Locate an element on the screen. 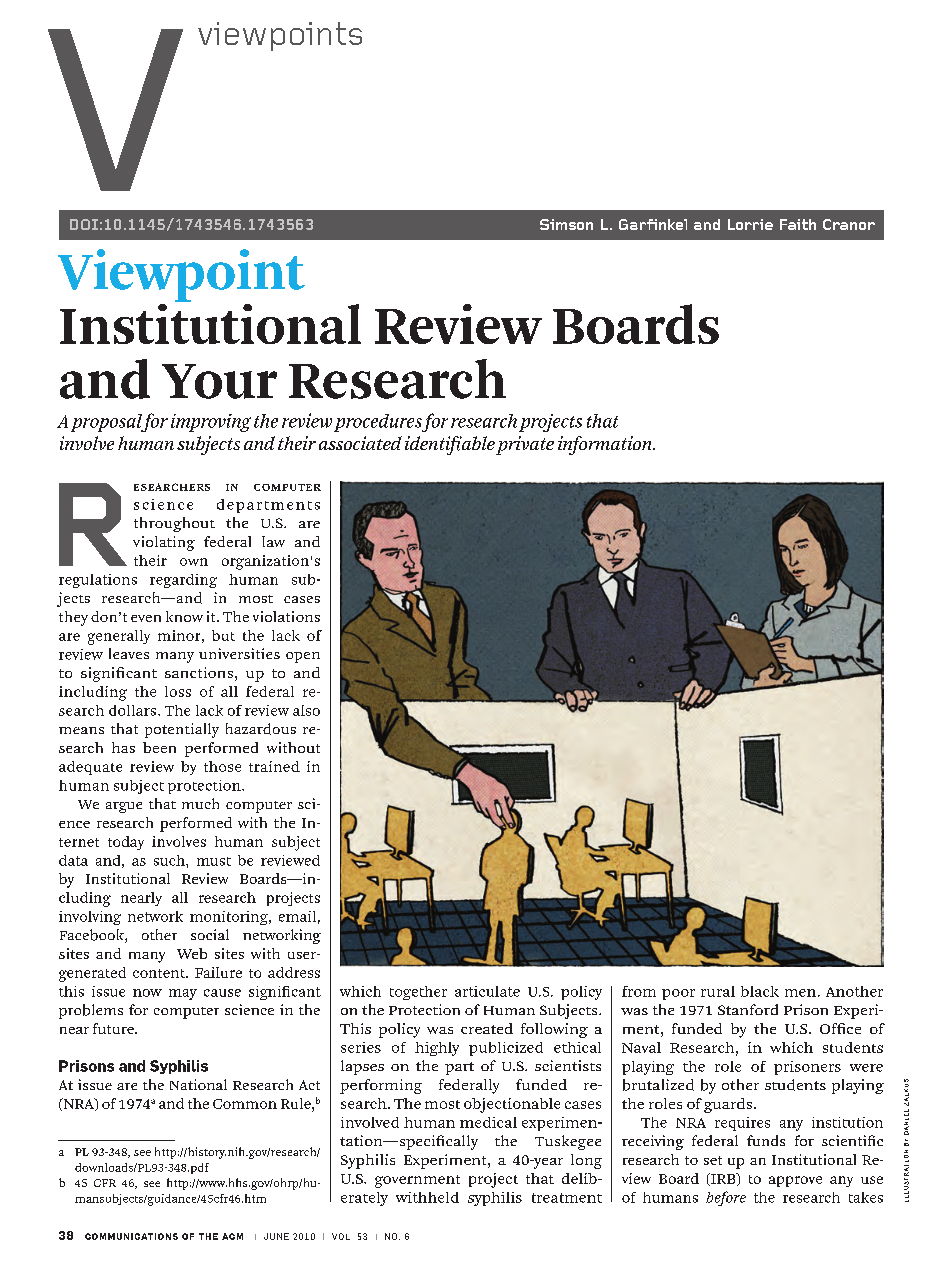  Lorrie is located at coordinates (750, 224).
